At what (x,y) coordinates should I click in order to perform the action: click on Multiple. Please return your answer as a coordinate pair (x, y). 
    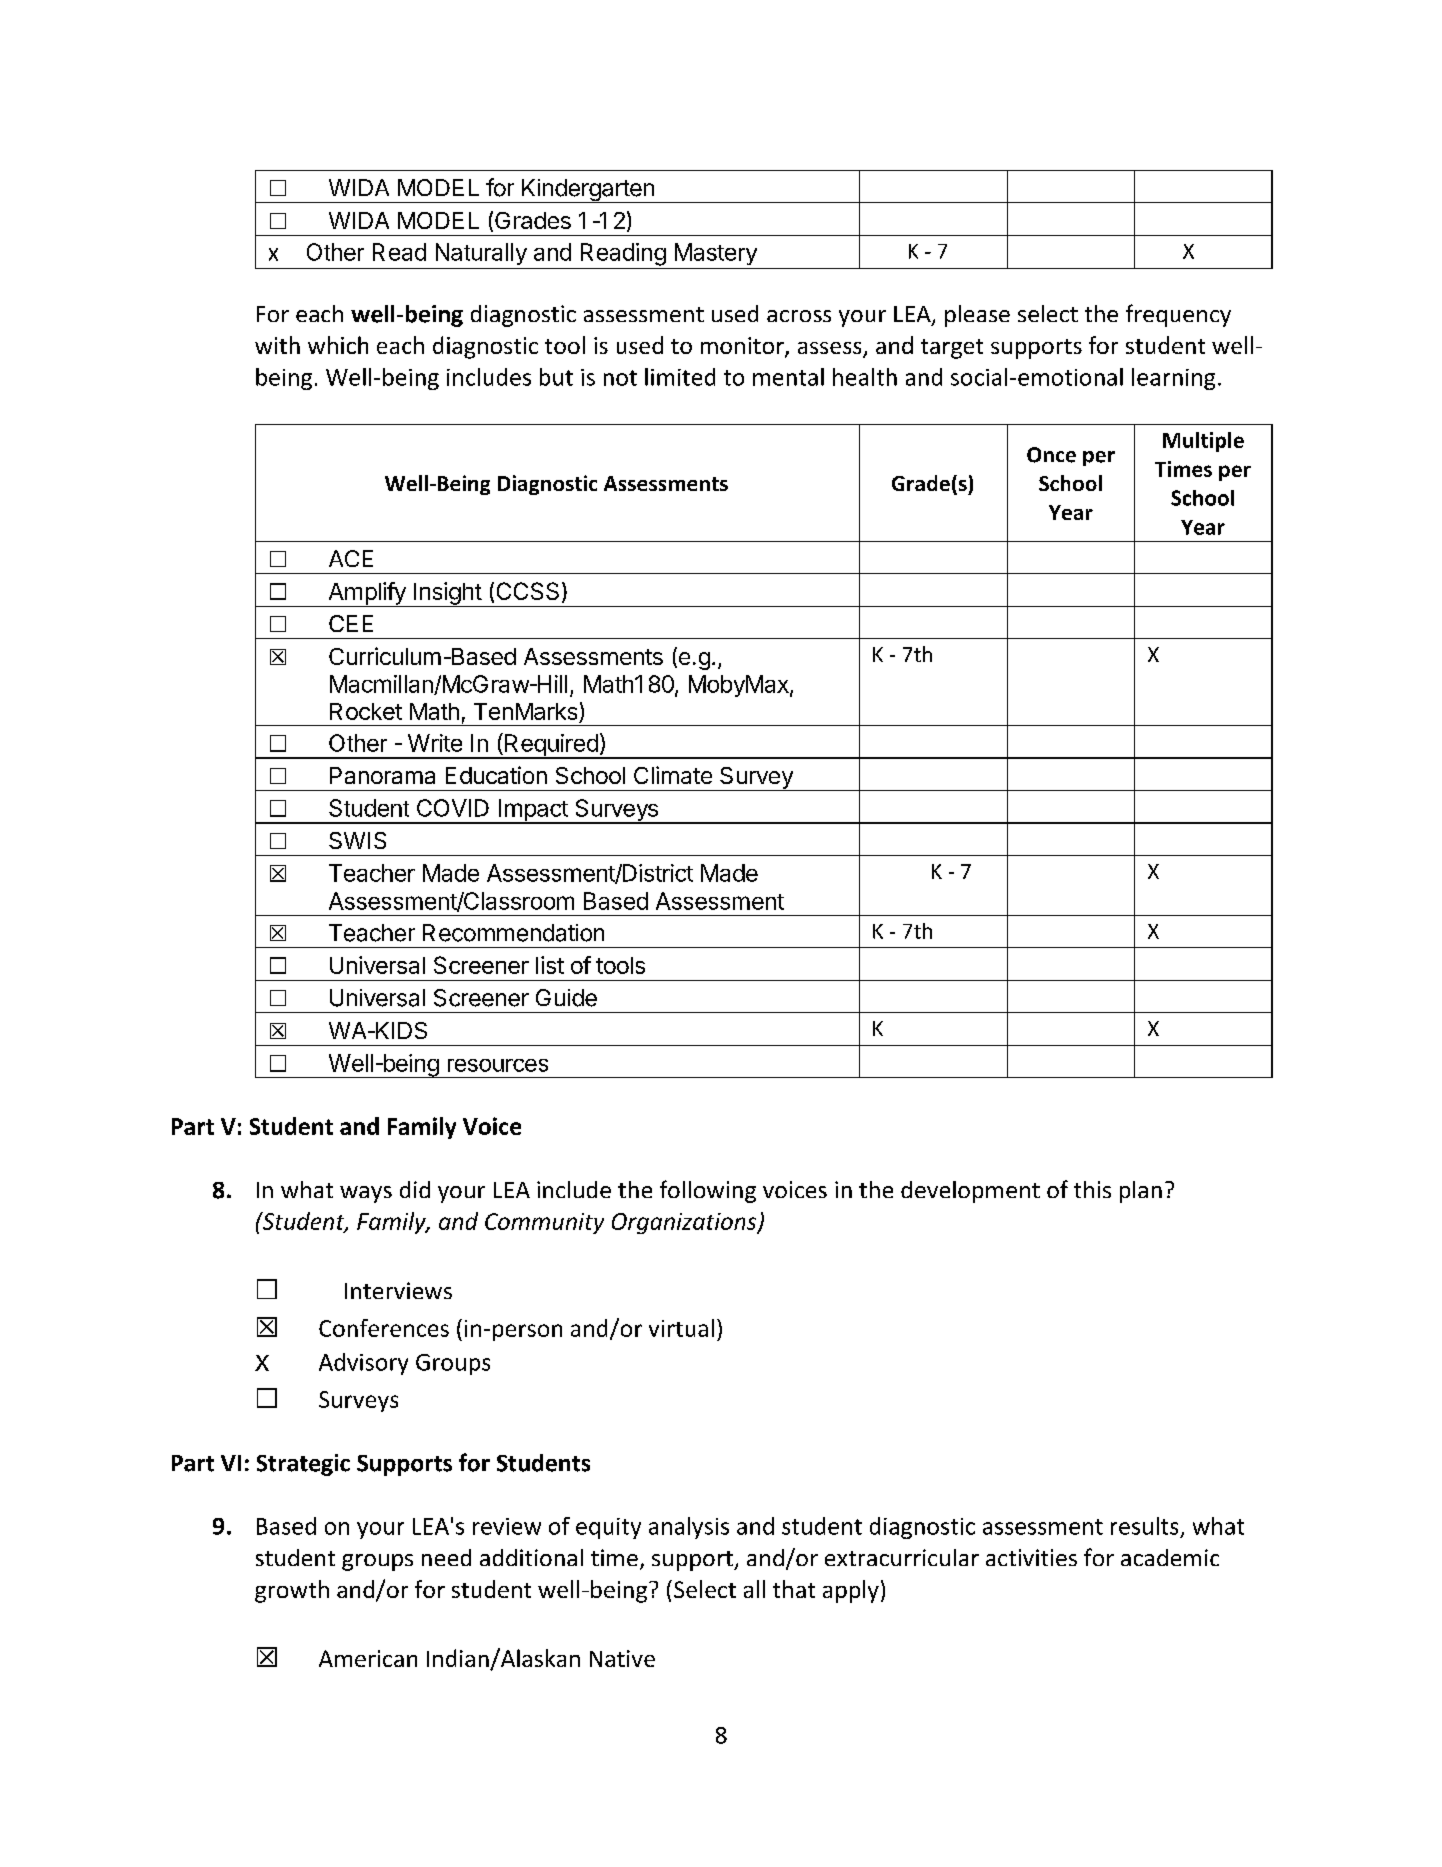
    Looking at the image, I should click on (1203, 442).
